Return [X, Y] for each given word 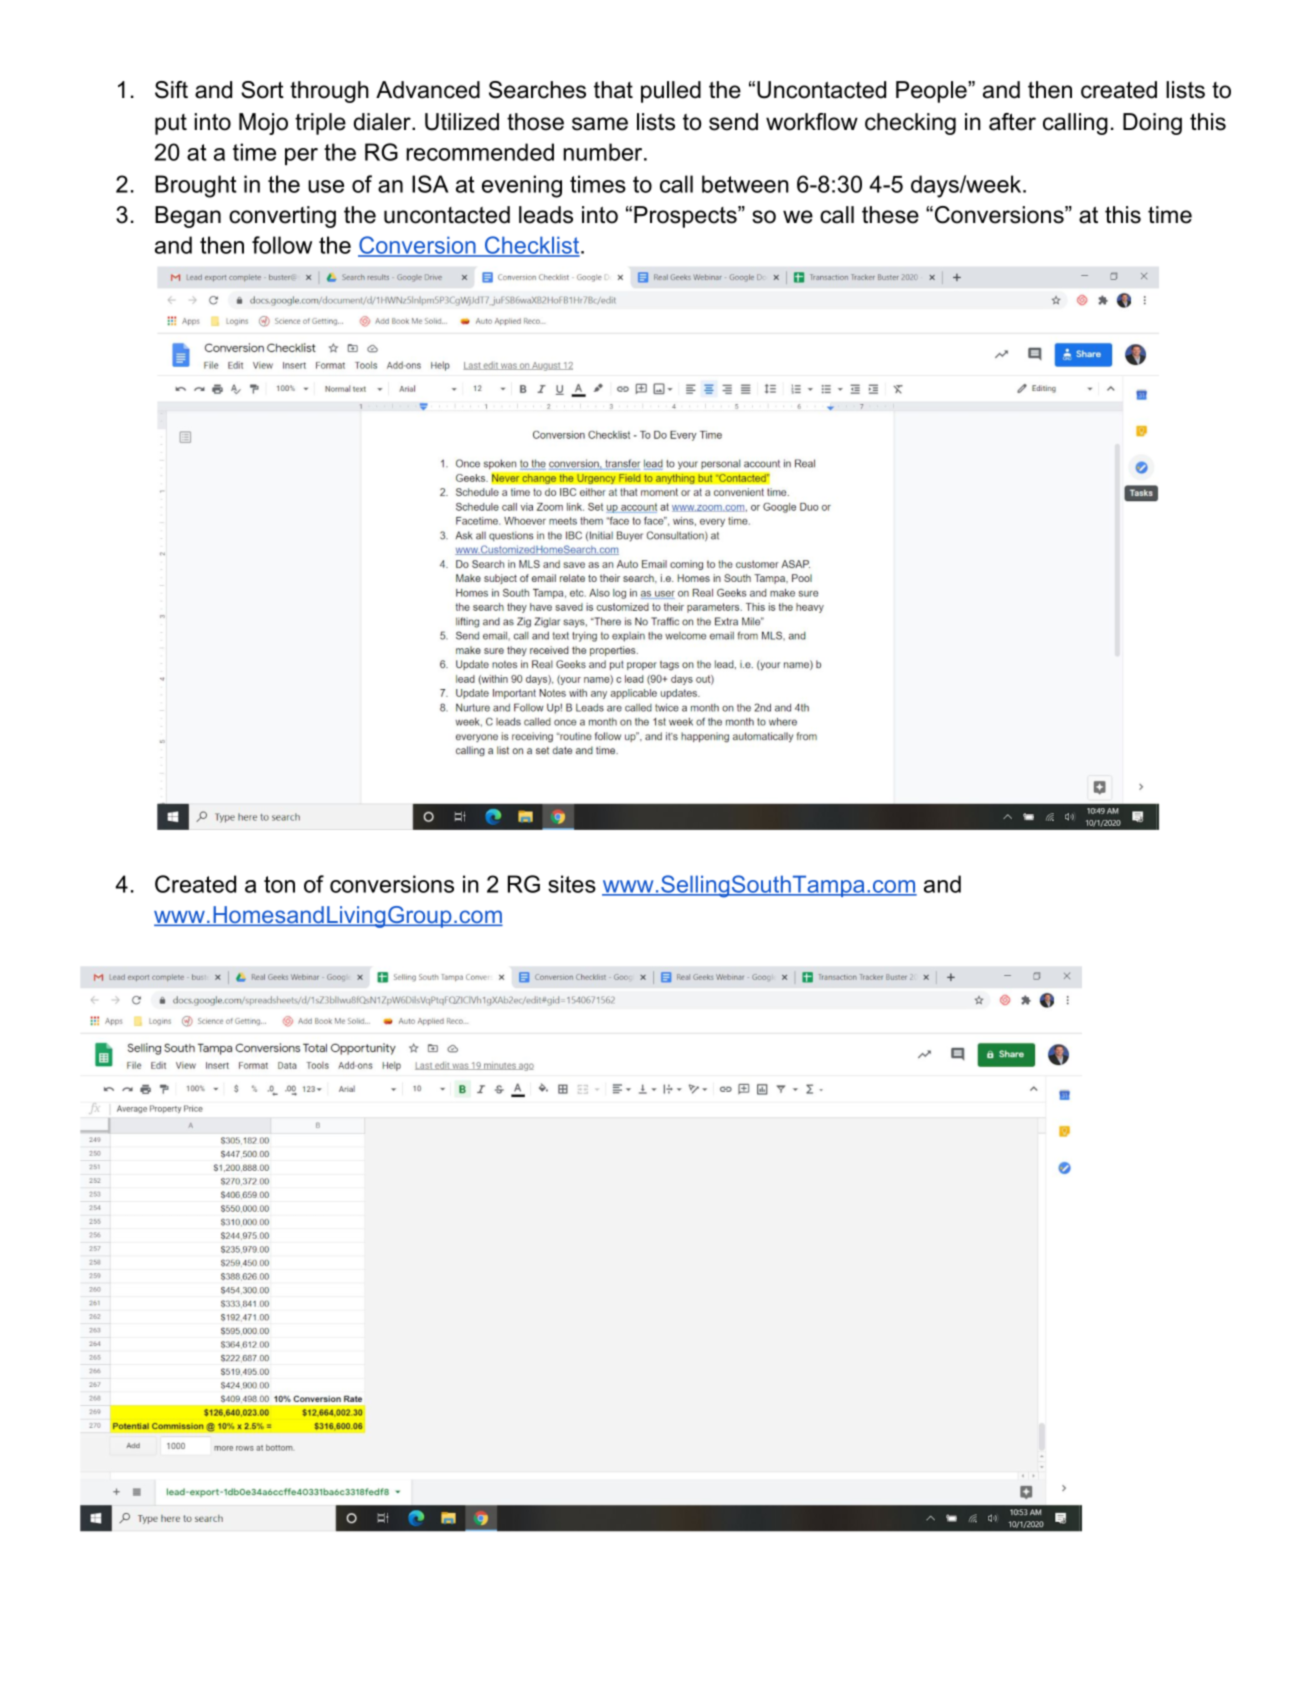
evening [522, 186]
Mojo [263, 124]
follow [282, 245]
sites [572, 884]
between [745, 184]
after [1012, 122]
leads [546, 215]
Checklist [531, 246]
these [890, 215]
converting [282, 217]
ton [279, 884]
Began [188, 217]
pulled [671, 92]
